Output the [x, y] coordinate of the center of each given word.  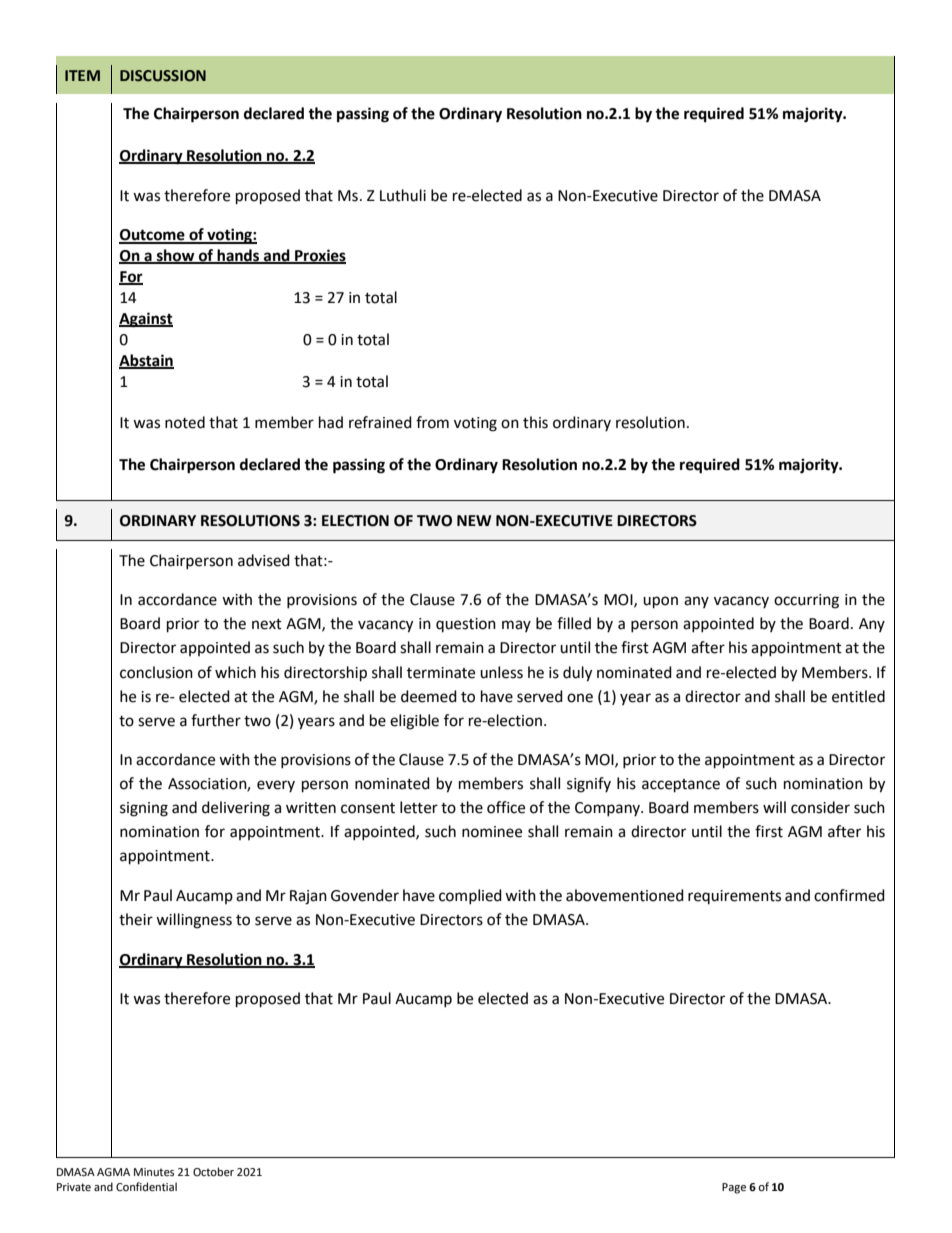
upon [660, 602]
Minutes [154, 1172]
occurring [806, 601]
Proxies [319, 256]
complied [470, 896]
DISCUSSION [163, 76]
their [136, 919]
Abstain [146, 361]
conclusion [156, 672]
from [432, 422]
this [535, 422]
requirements [734, 897]
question [466, 625]
